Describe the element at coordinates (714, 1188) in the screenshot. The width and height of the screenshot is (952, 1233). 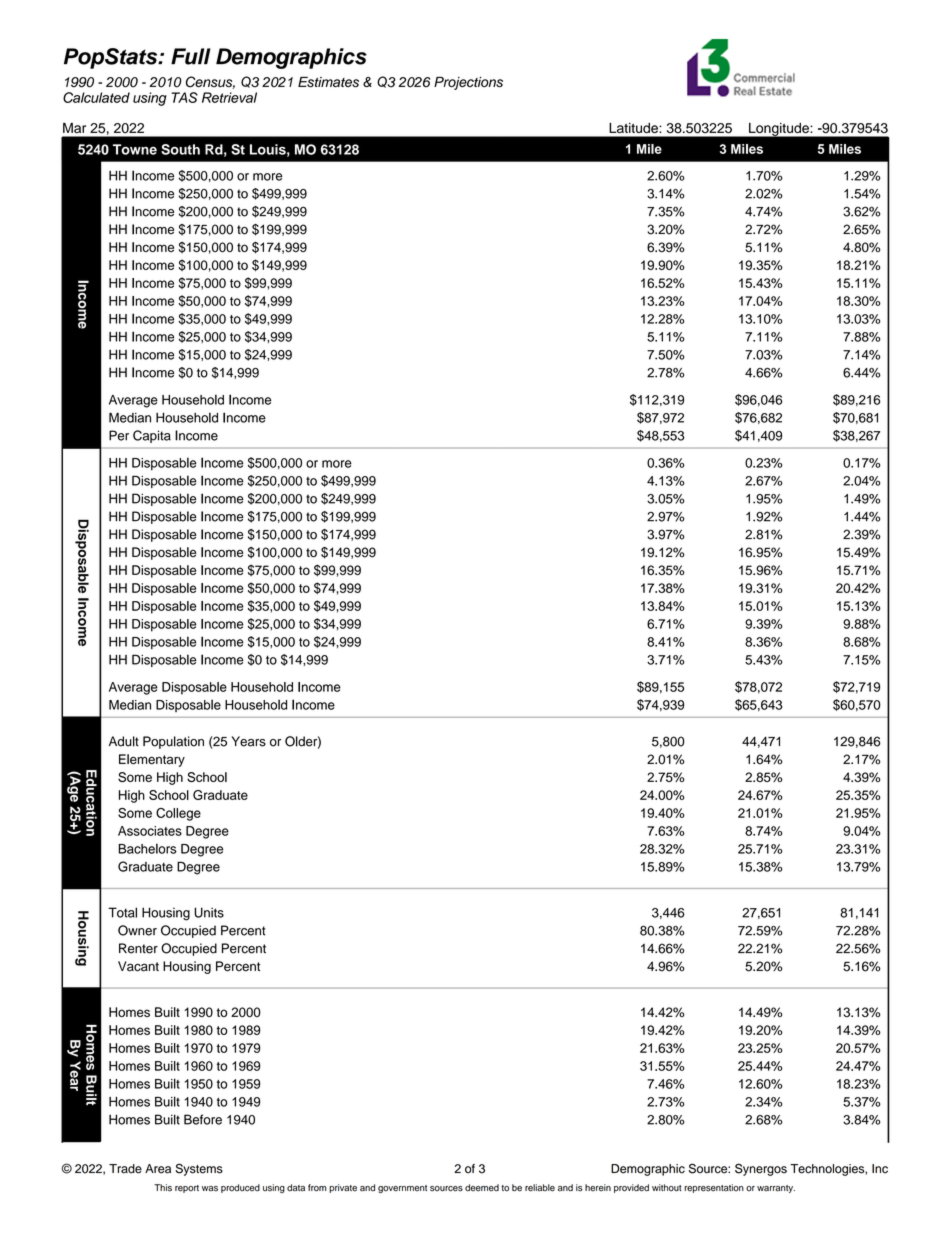
I see `representation` at that location.
